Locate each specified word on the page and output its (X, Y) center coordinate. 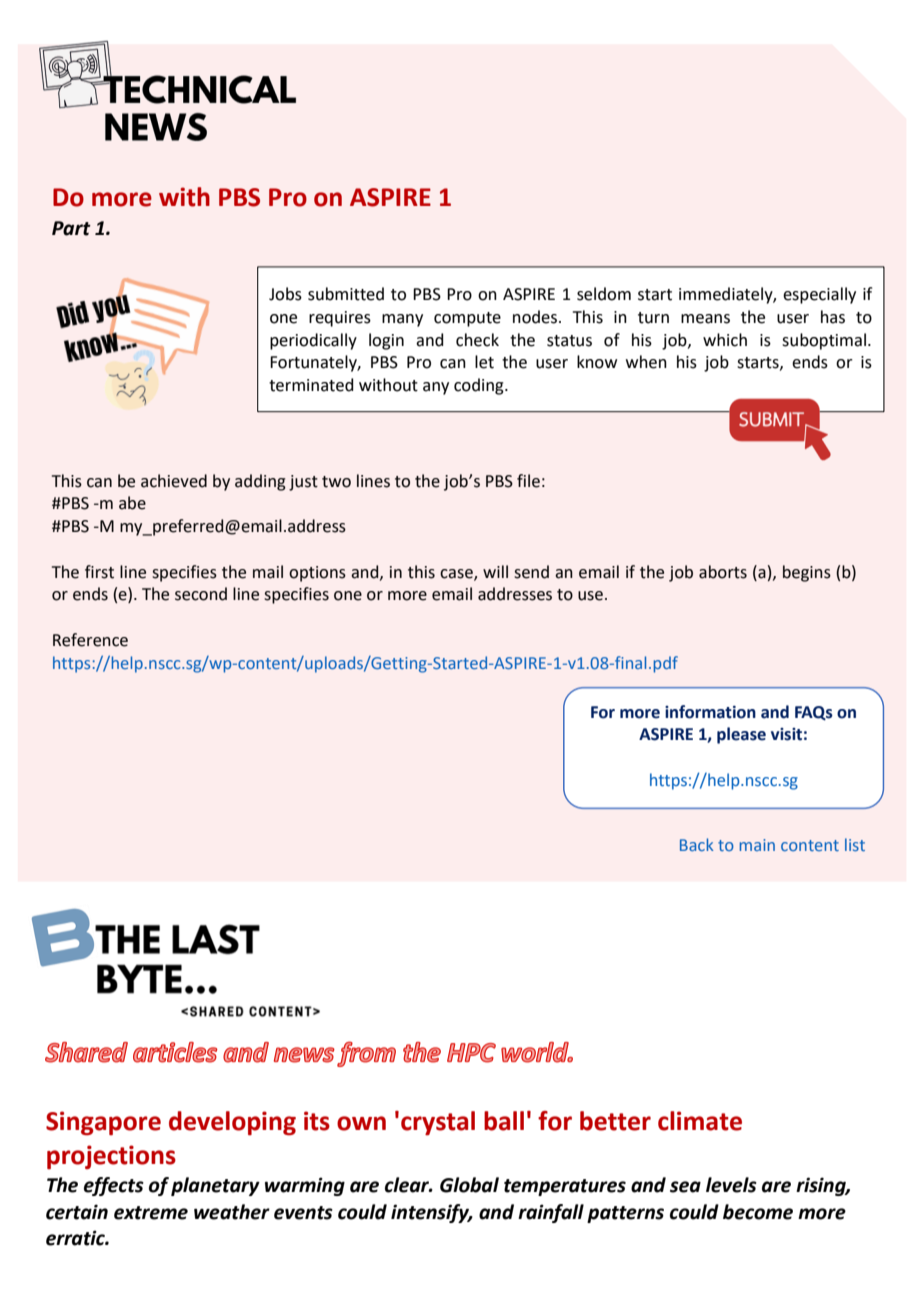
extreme (151, 1213)
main (757, 845)
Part (71, 228)
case (457, 574)
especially (819, 295)
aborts (723, 572)
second (201, 594)
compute (467, 319)
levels (731, 1185)
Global (469, 1185)
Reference (90, 640)
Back (697, 844)
